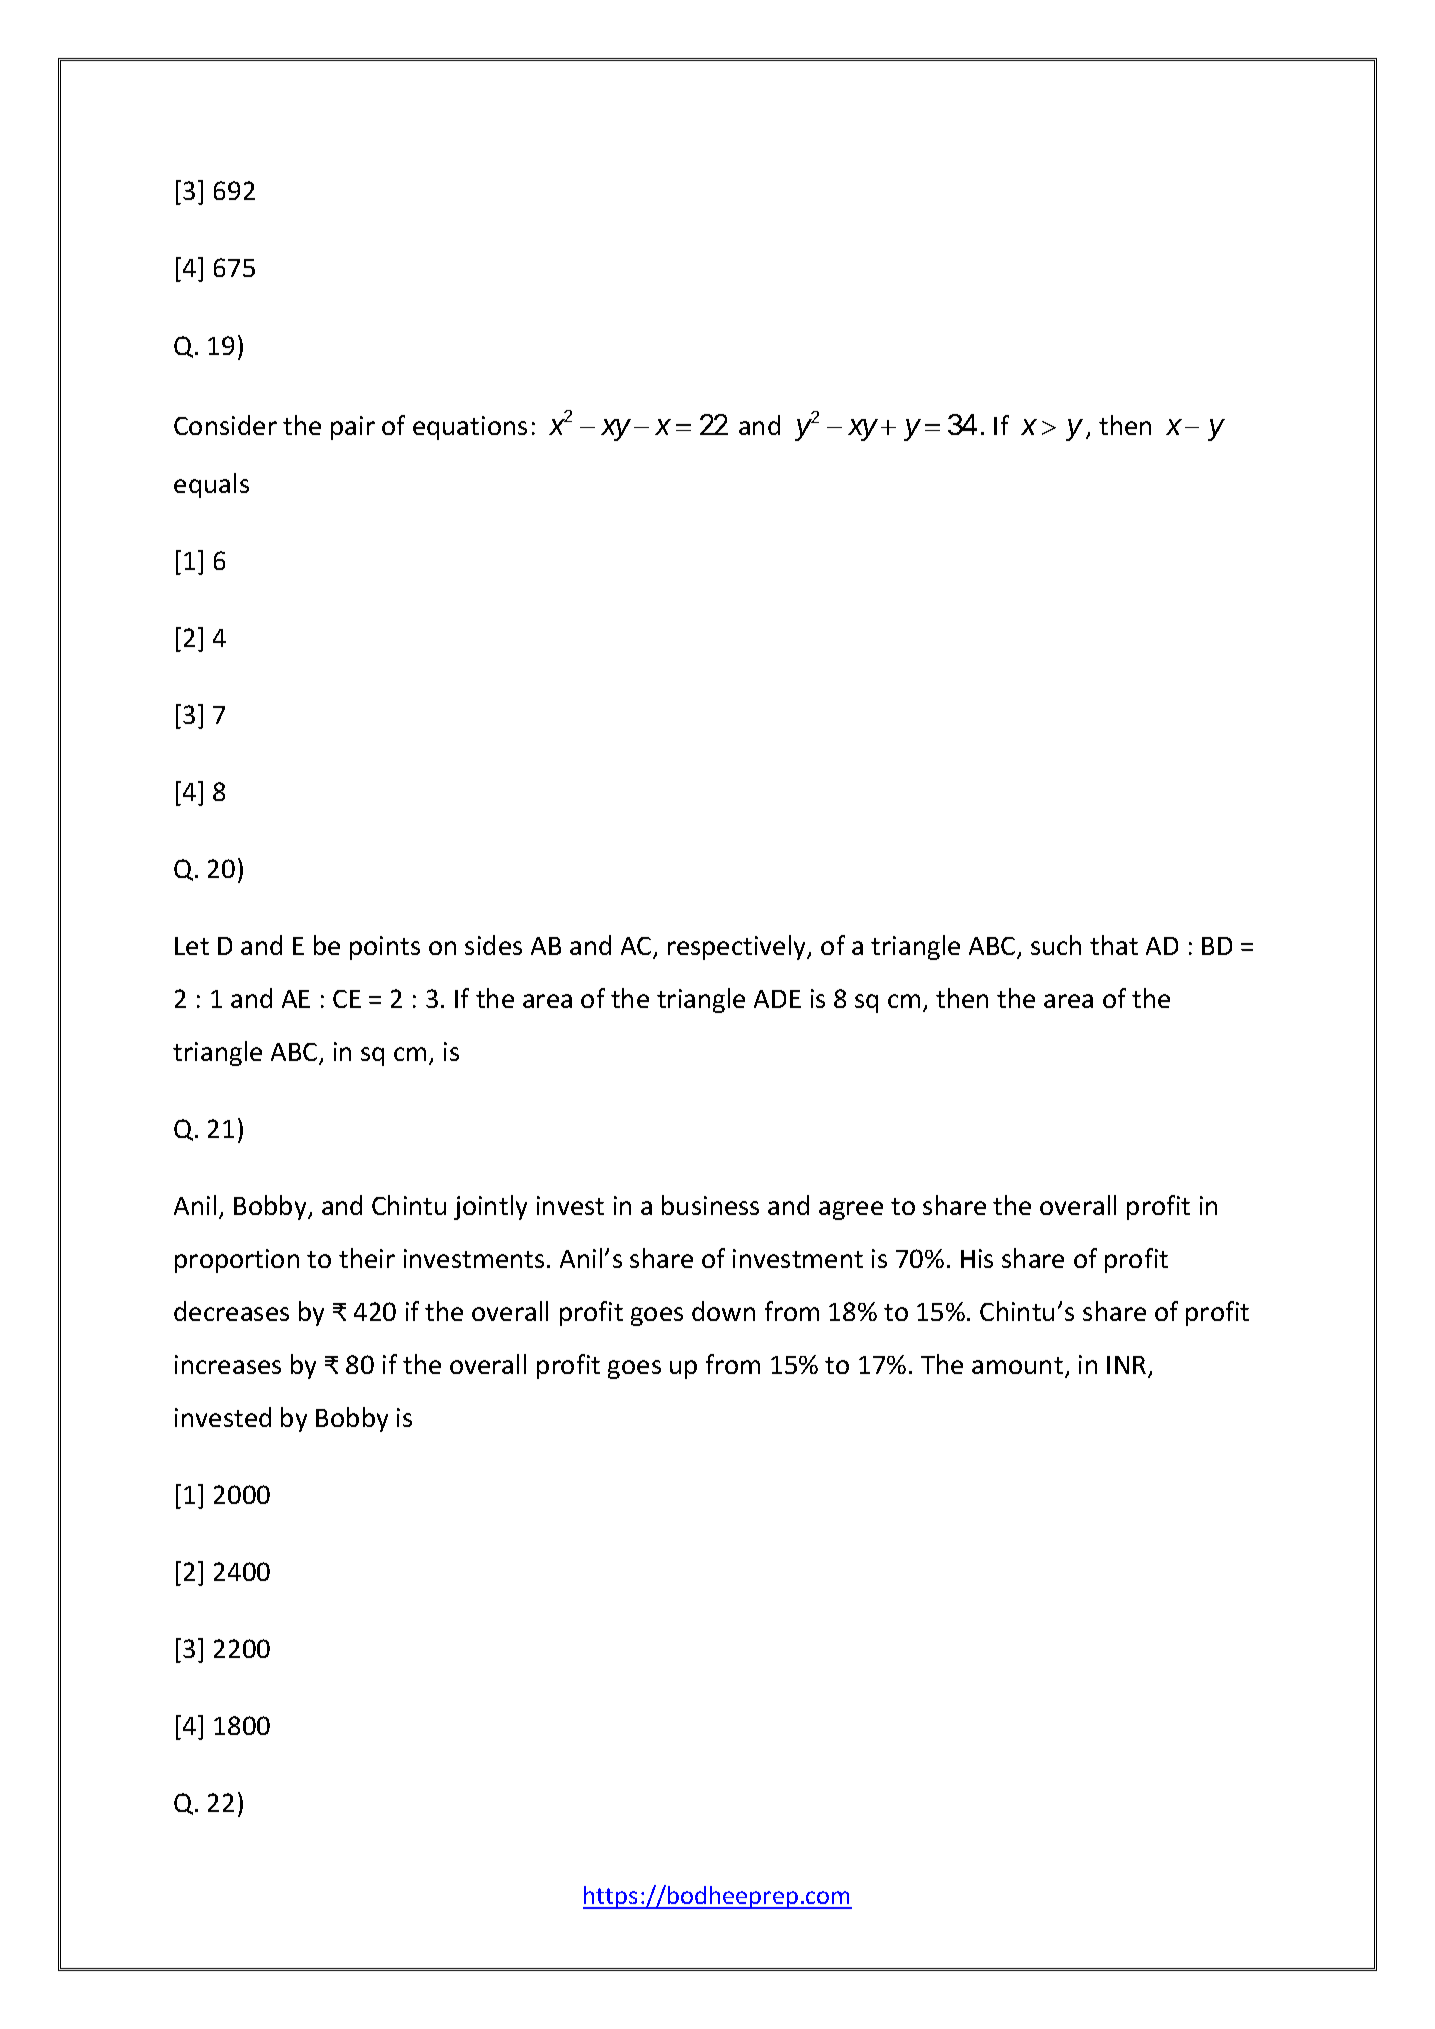 The height and width of the screenshot is (2029, 1435). I want to click on such, so click(1056, 945).
